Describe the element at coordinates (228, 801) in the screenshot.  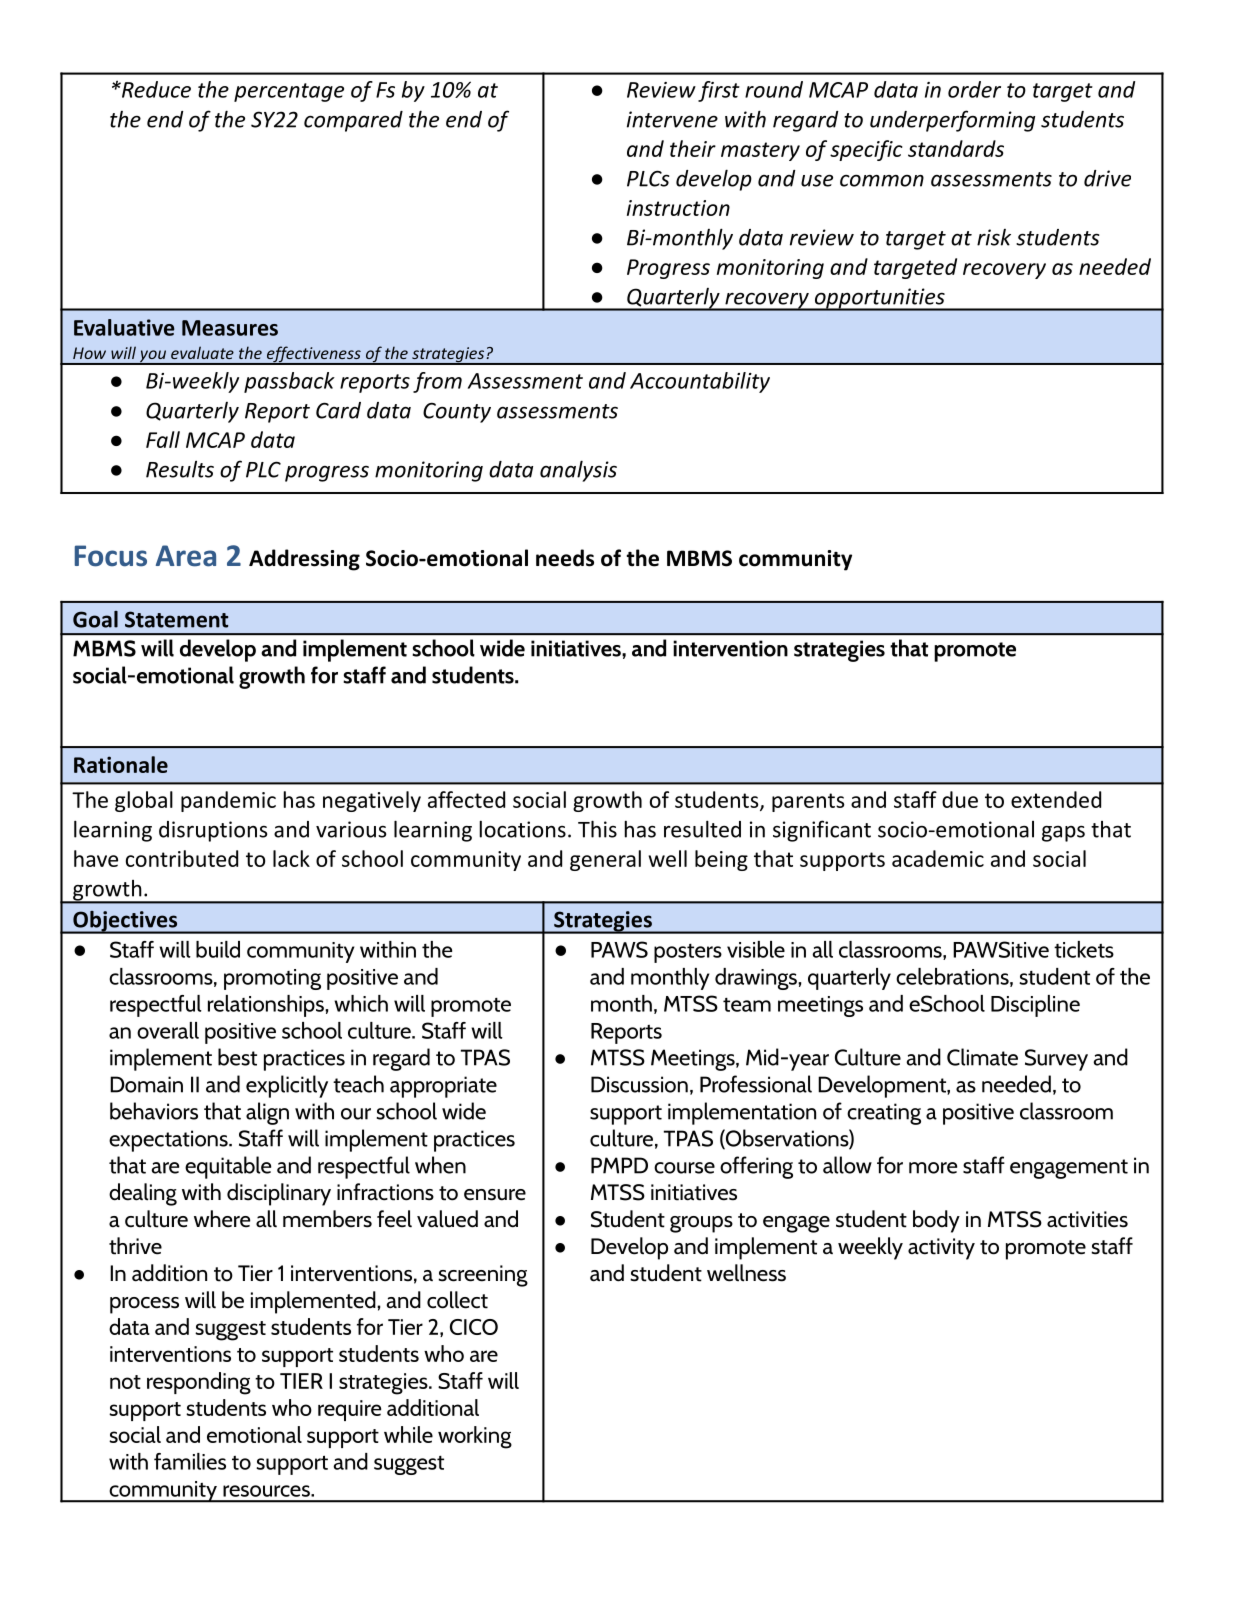
I see `pandemic` at that location.
